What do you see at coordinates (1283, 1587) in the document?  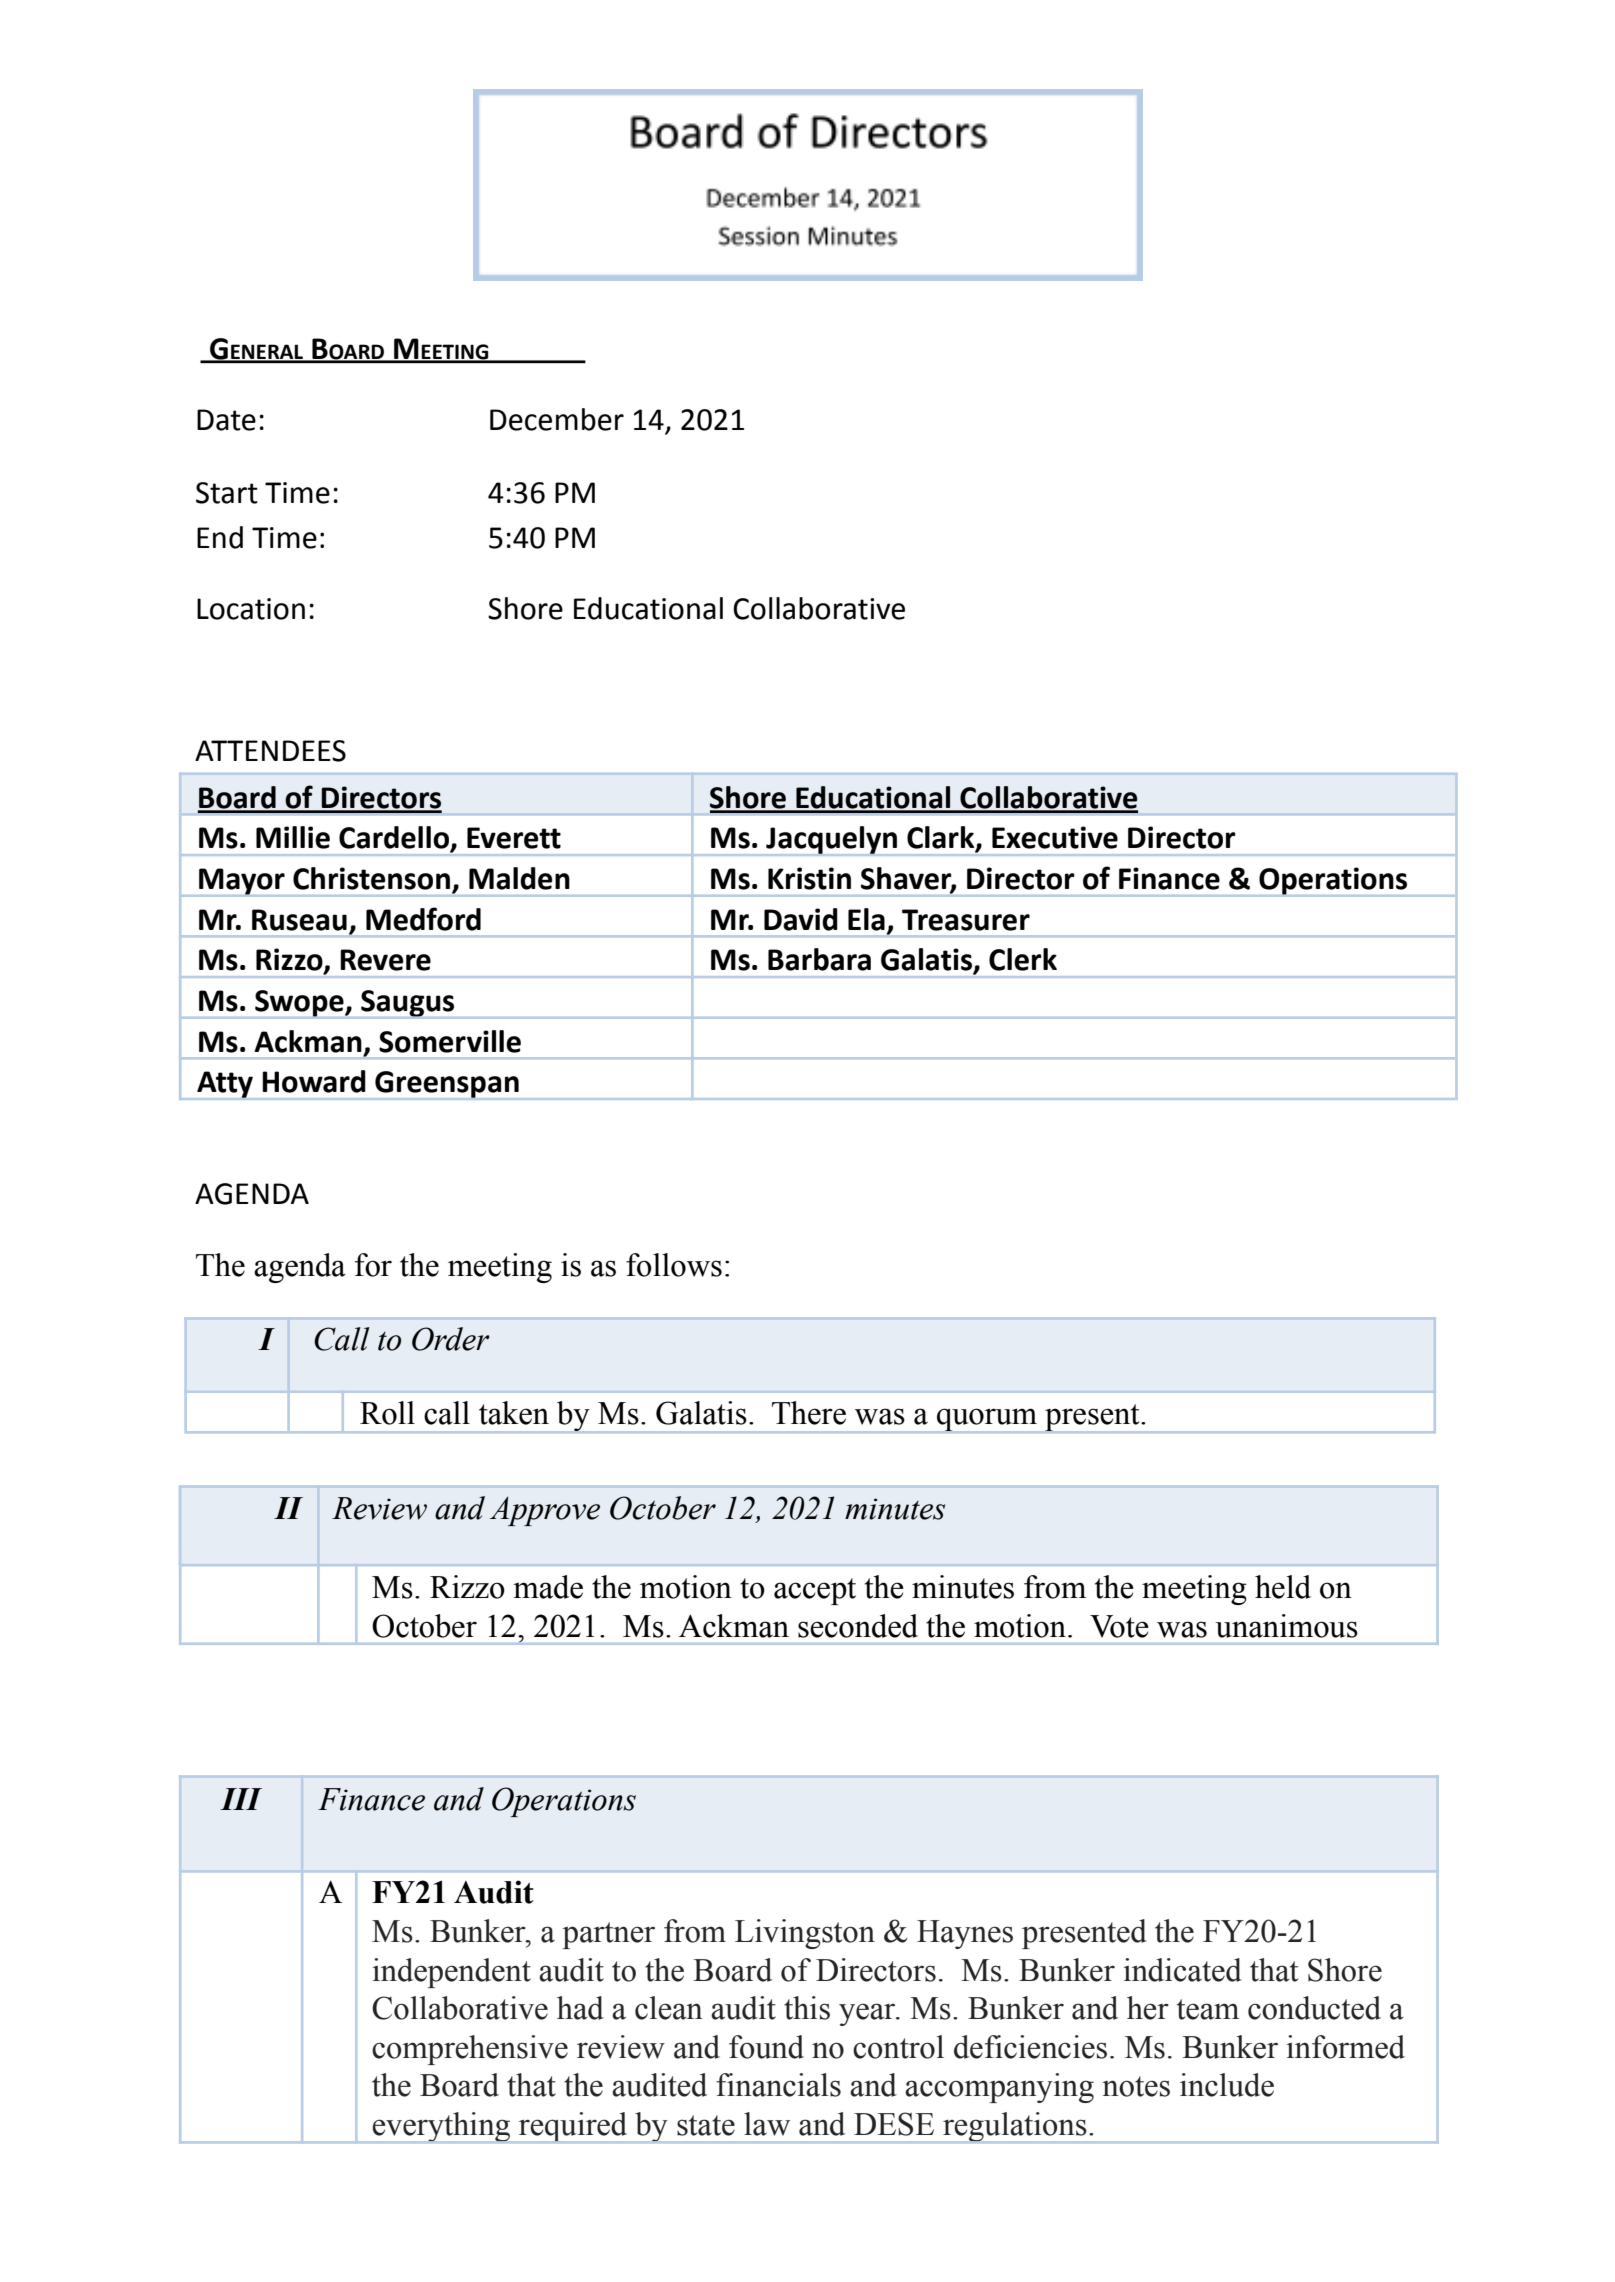 I see `held` at bounding box center [1283, 1587].
